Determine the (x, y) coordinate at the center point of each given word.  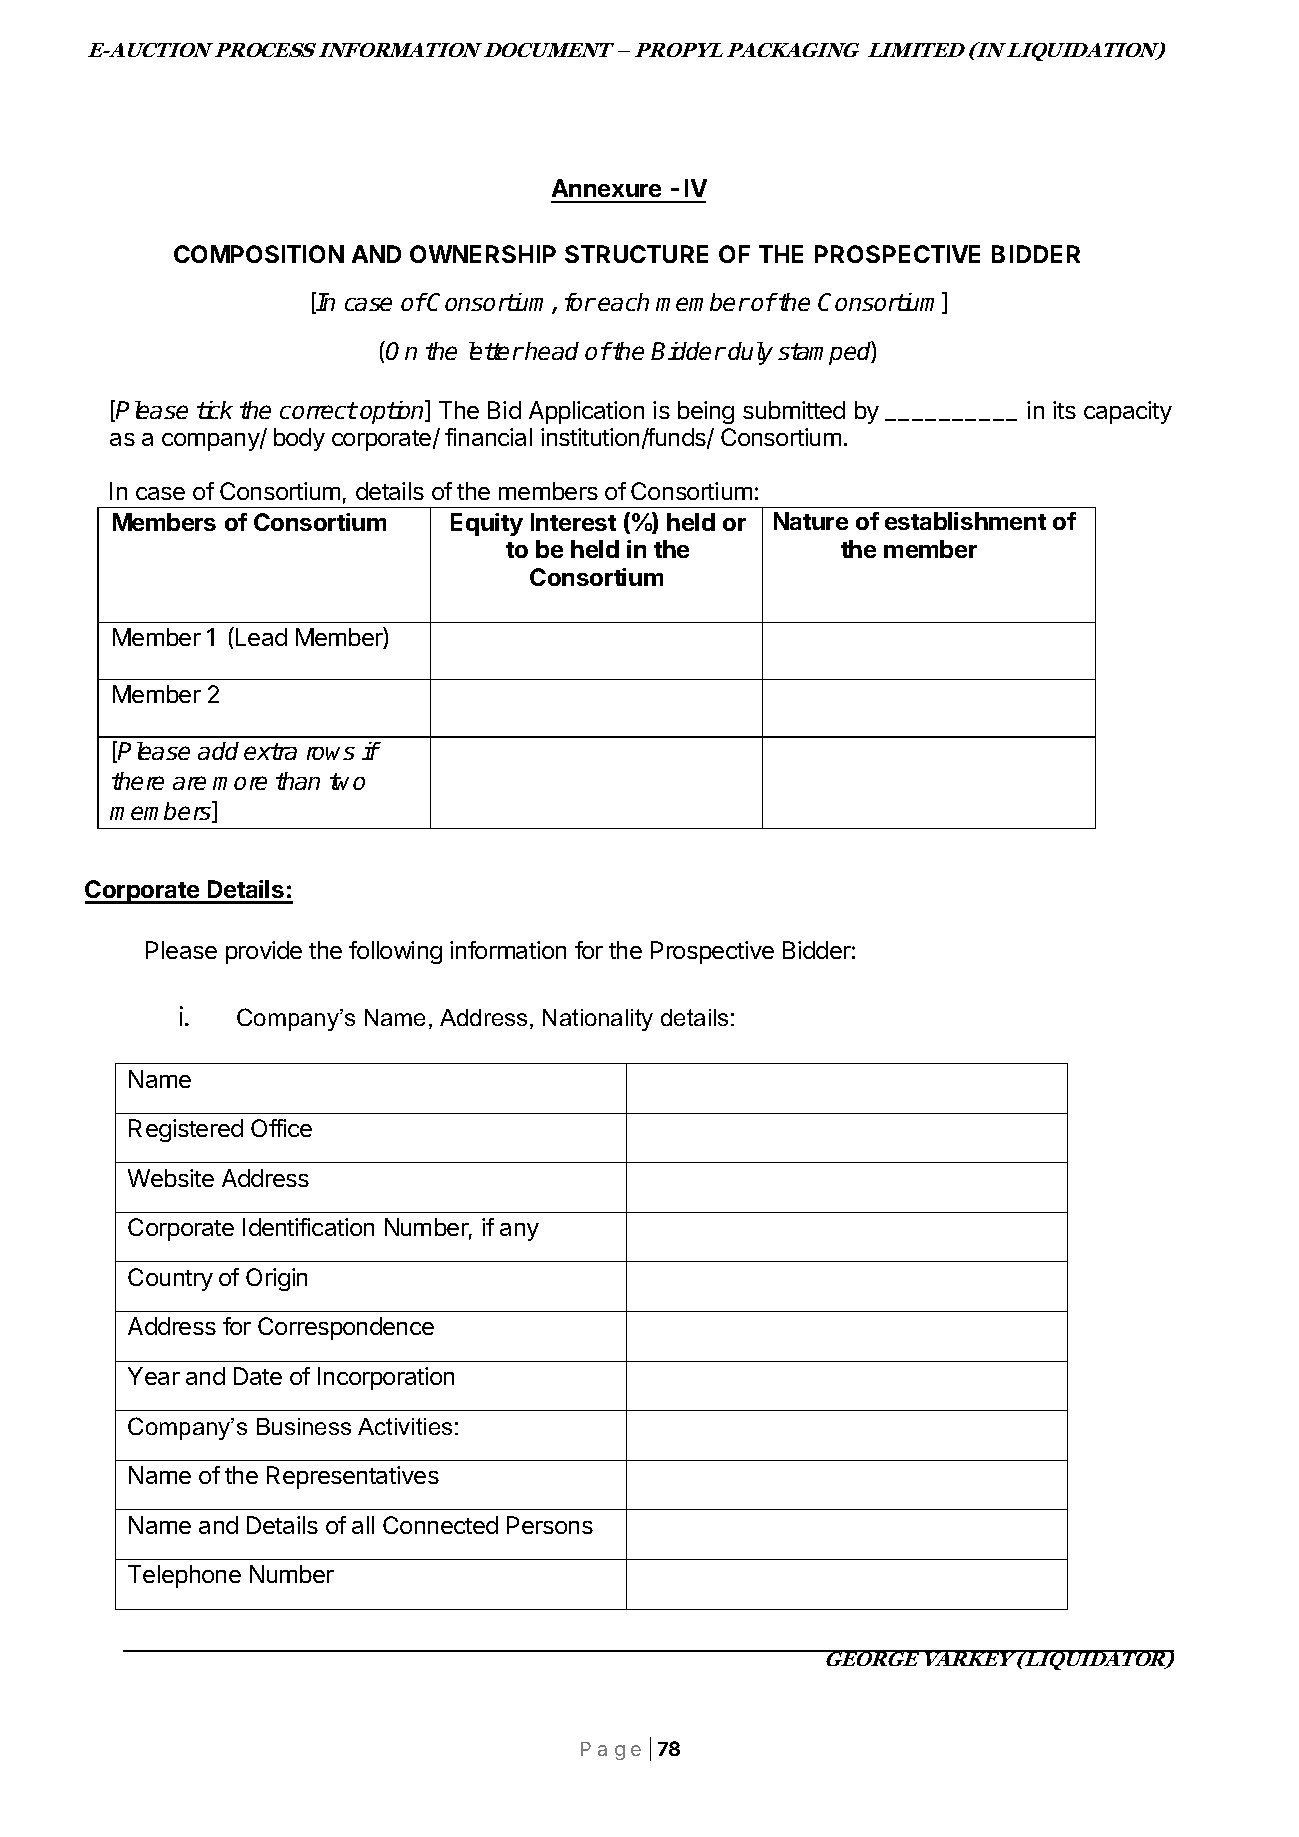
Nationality (598, 1020)
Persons (550, 1525)
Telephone (184, 1576)
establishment (965, 521)
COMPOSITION (259, 254)
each (623, 302)
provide (264, 952)
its (1064, 410)
